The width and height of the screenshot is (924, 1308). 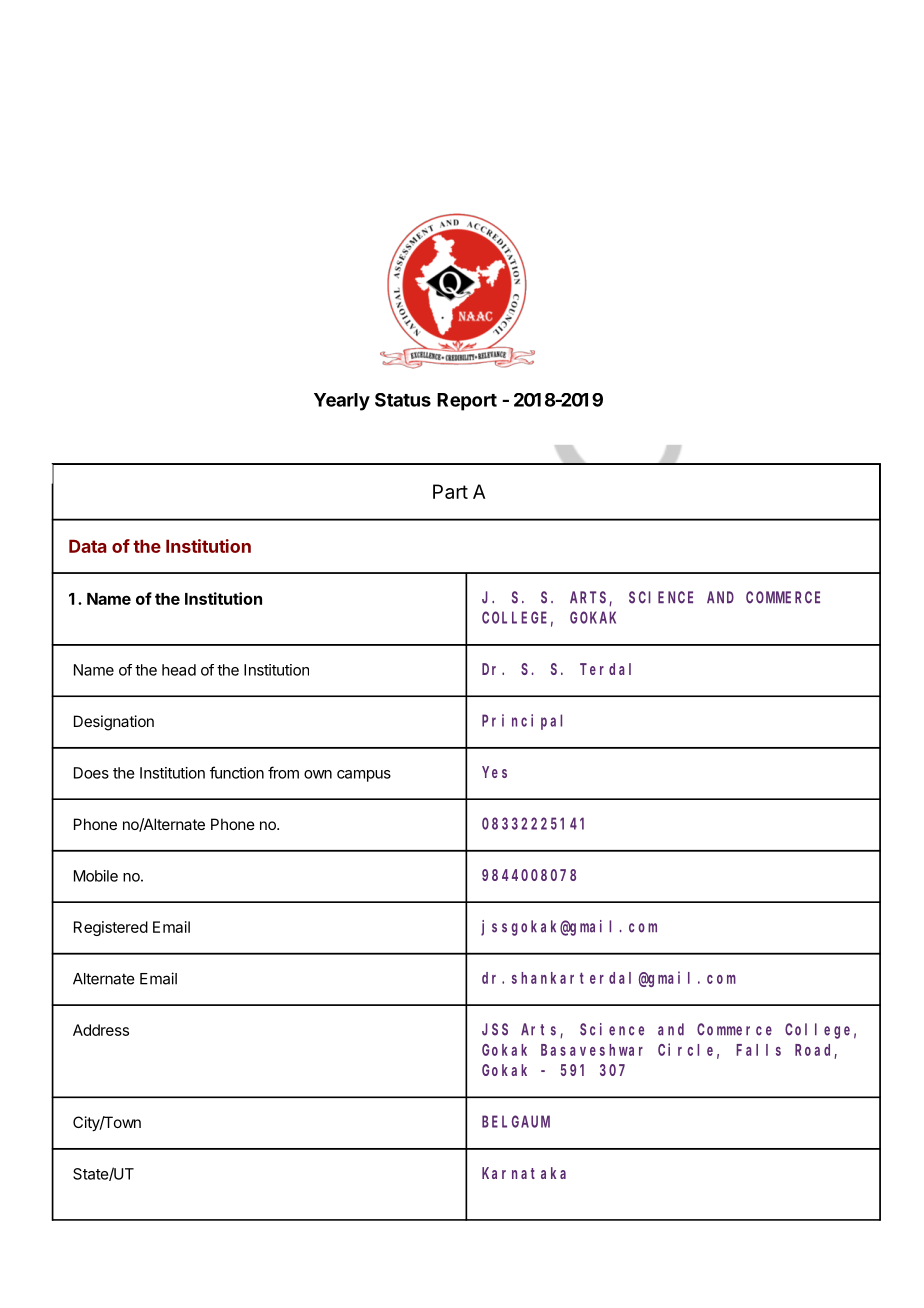 What do you see at coordinates (494, 772) in the screenshot?
I see `Yes` at bounding box center [494, 772].
